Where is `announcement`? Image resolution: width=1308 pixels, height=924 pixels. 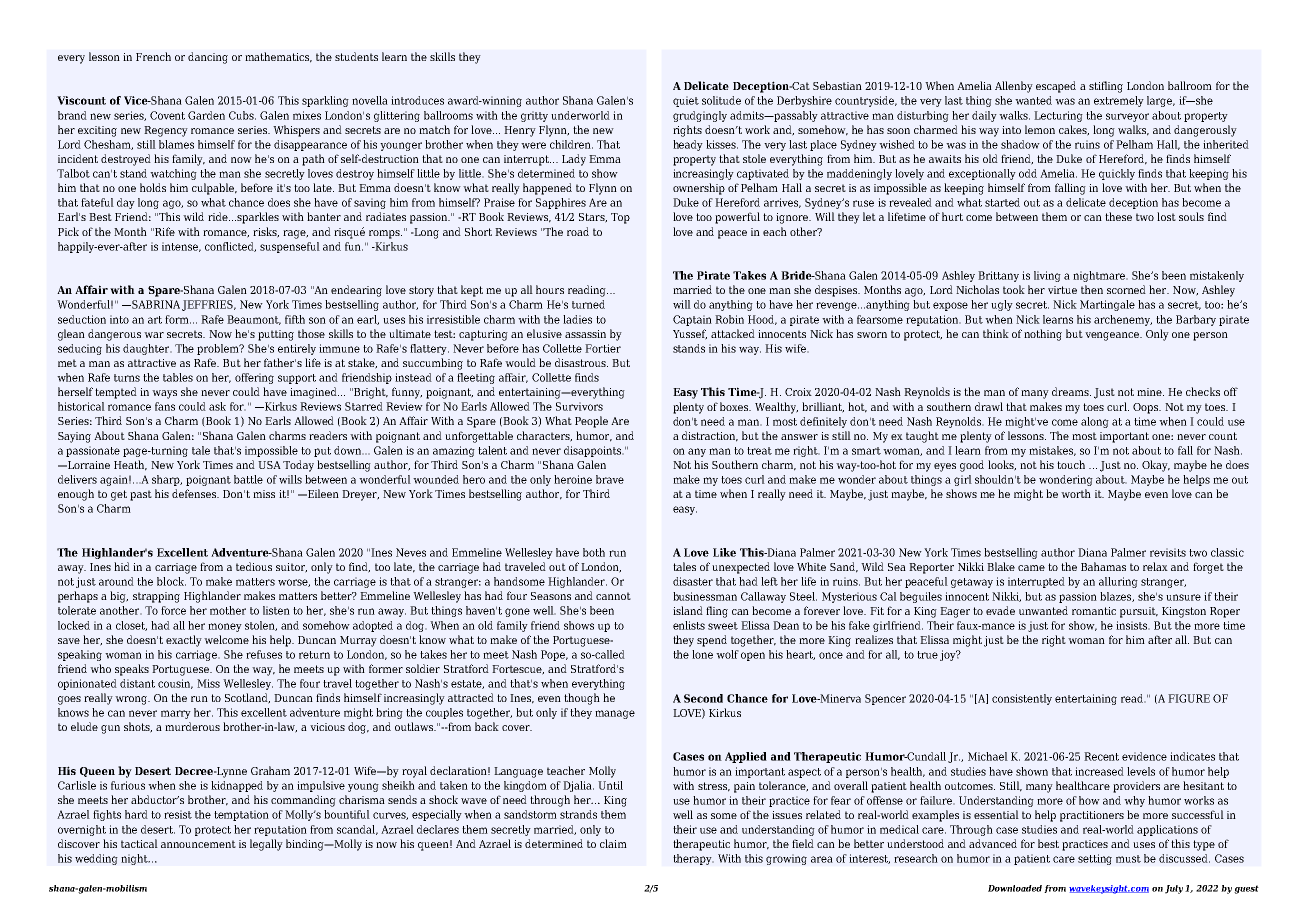 announcement is located at coordinates (198, 844).
